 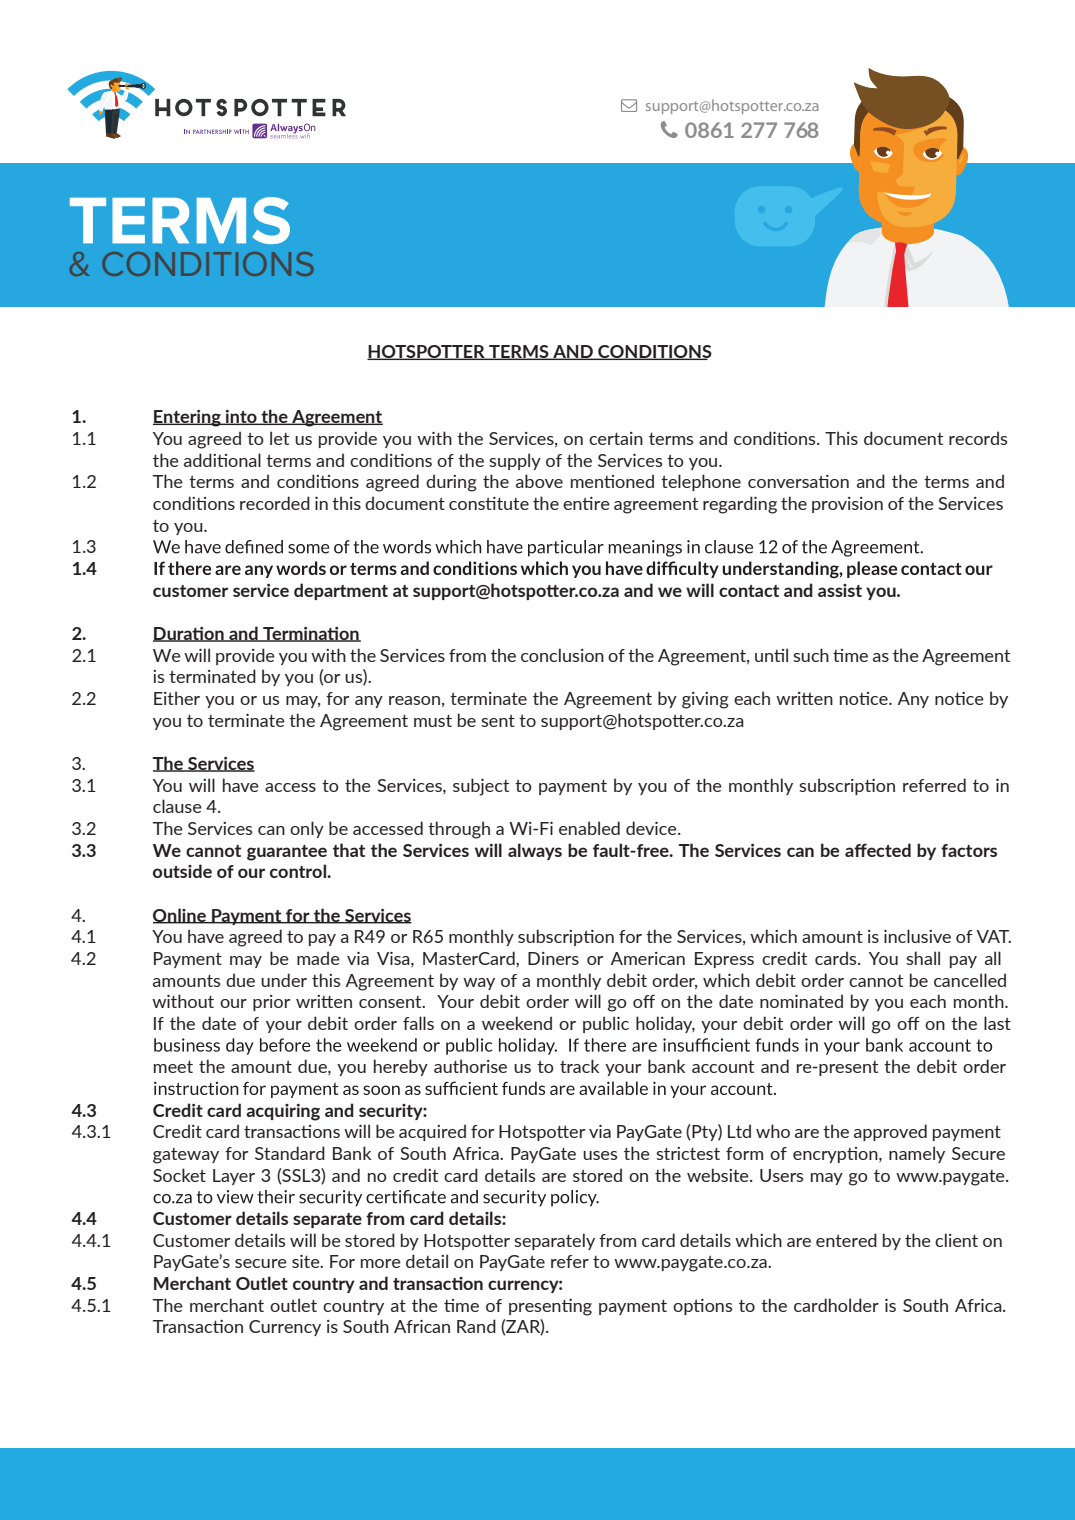 I want to click on additional, so click(x=222, y=460).
